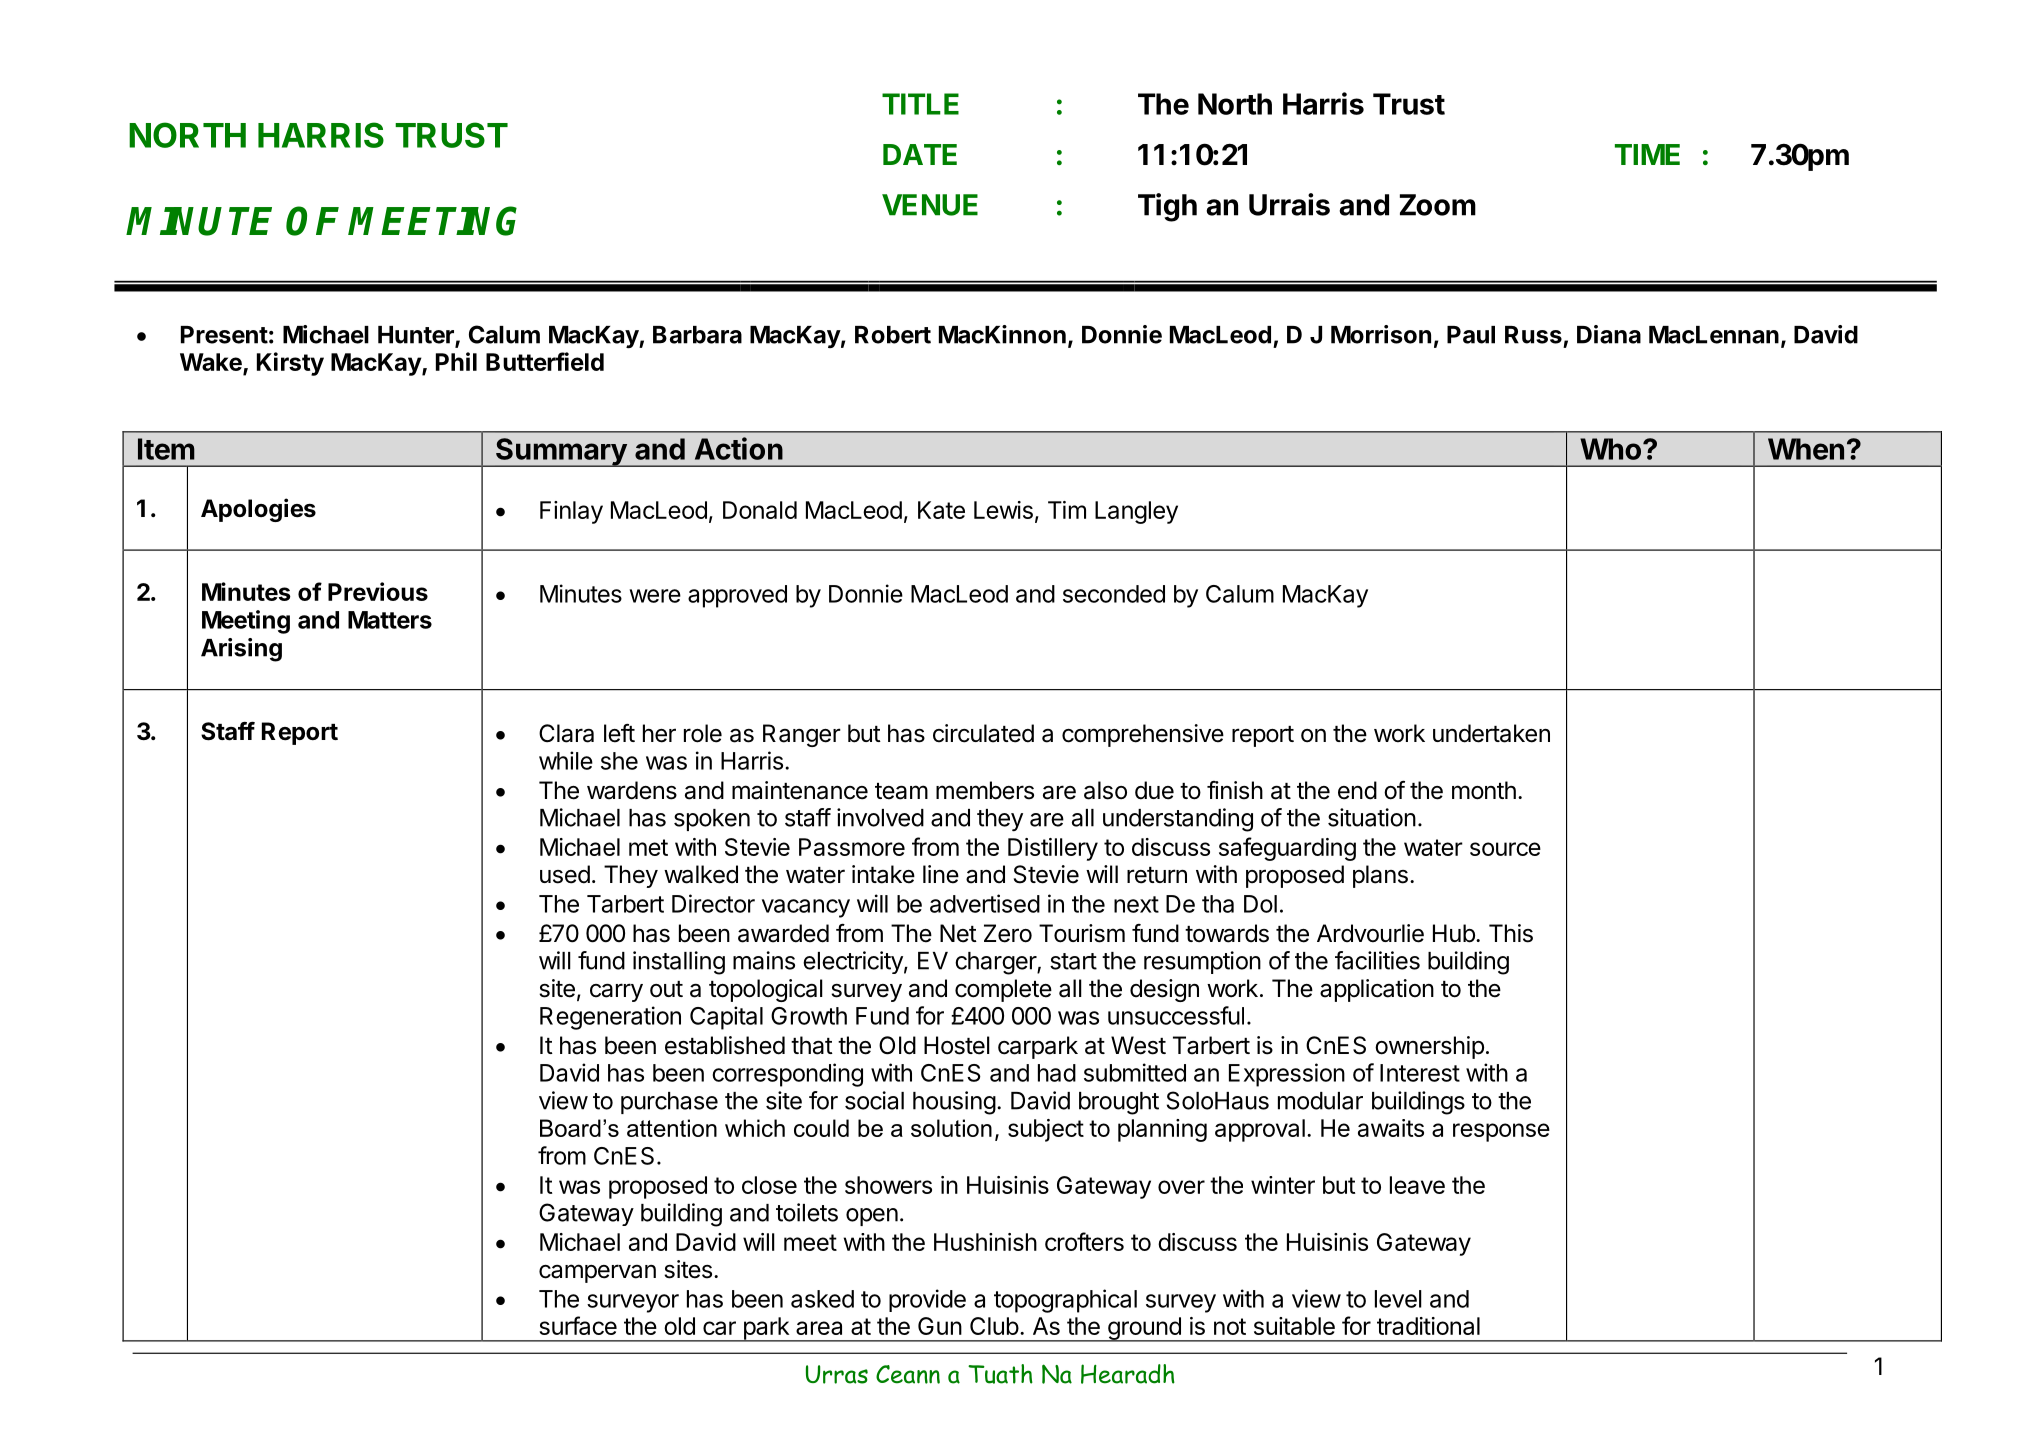 The height and width of the screenshot is (1430, 2023). I want to click on Who, so click(1612, 449).
